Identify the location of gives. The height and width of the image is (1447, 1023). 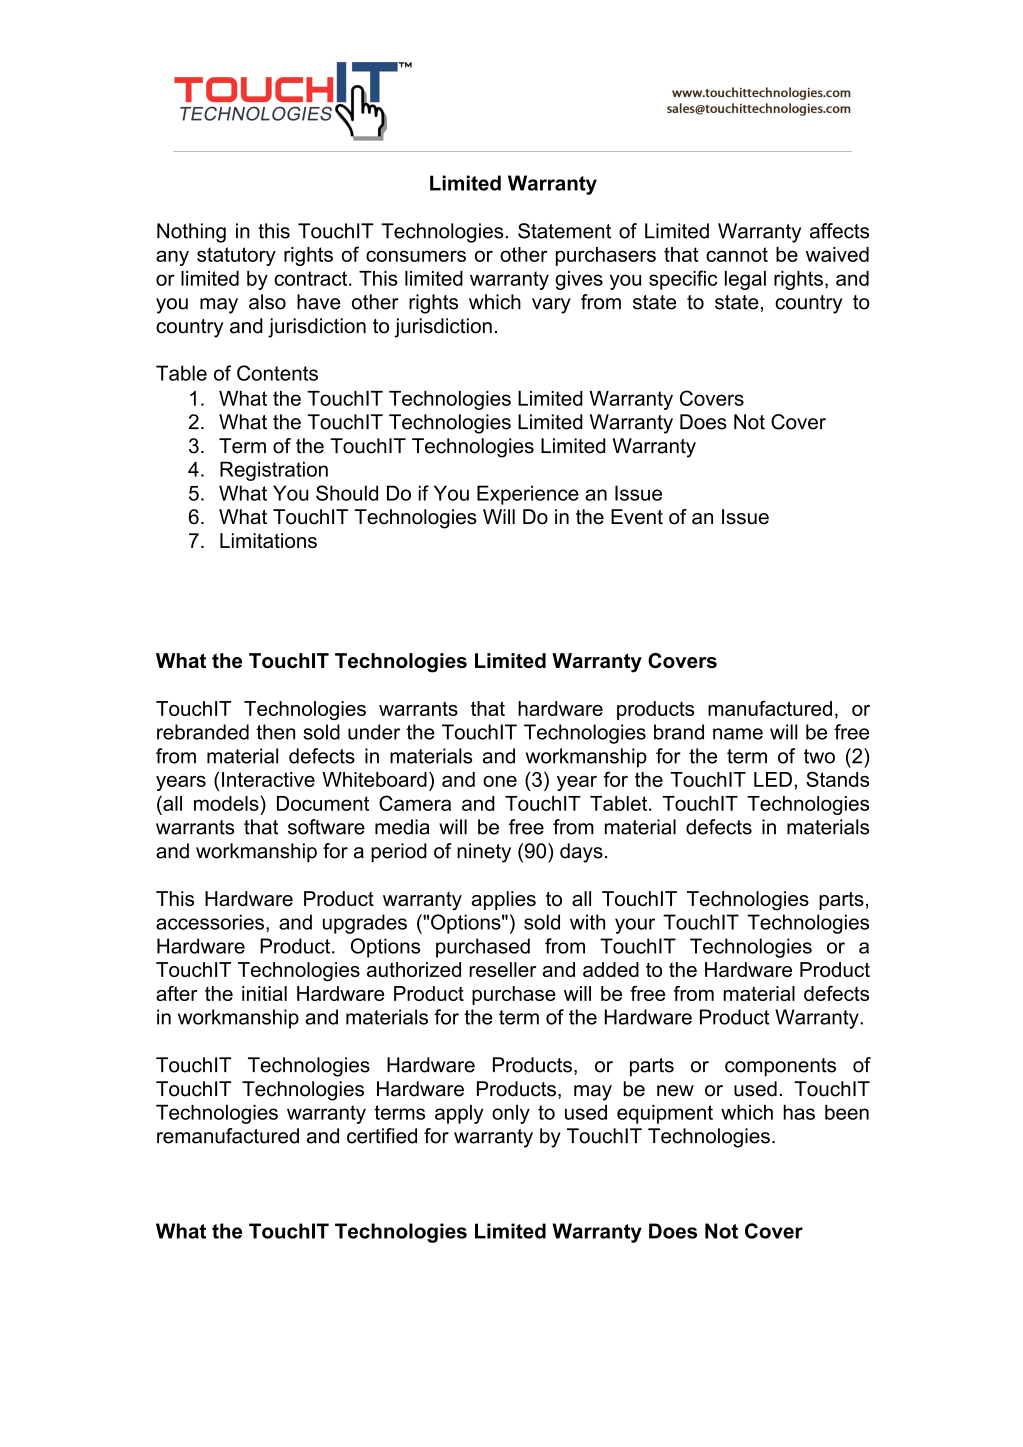
(579, 280).
